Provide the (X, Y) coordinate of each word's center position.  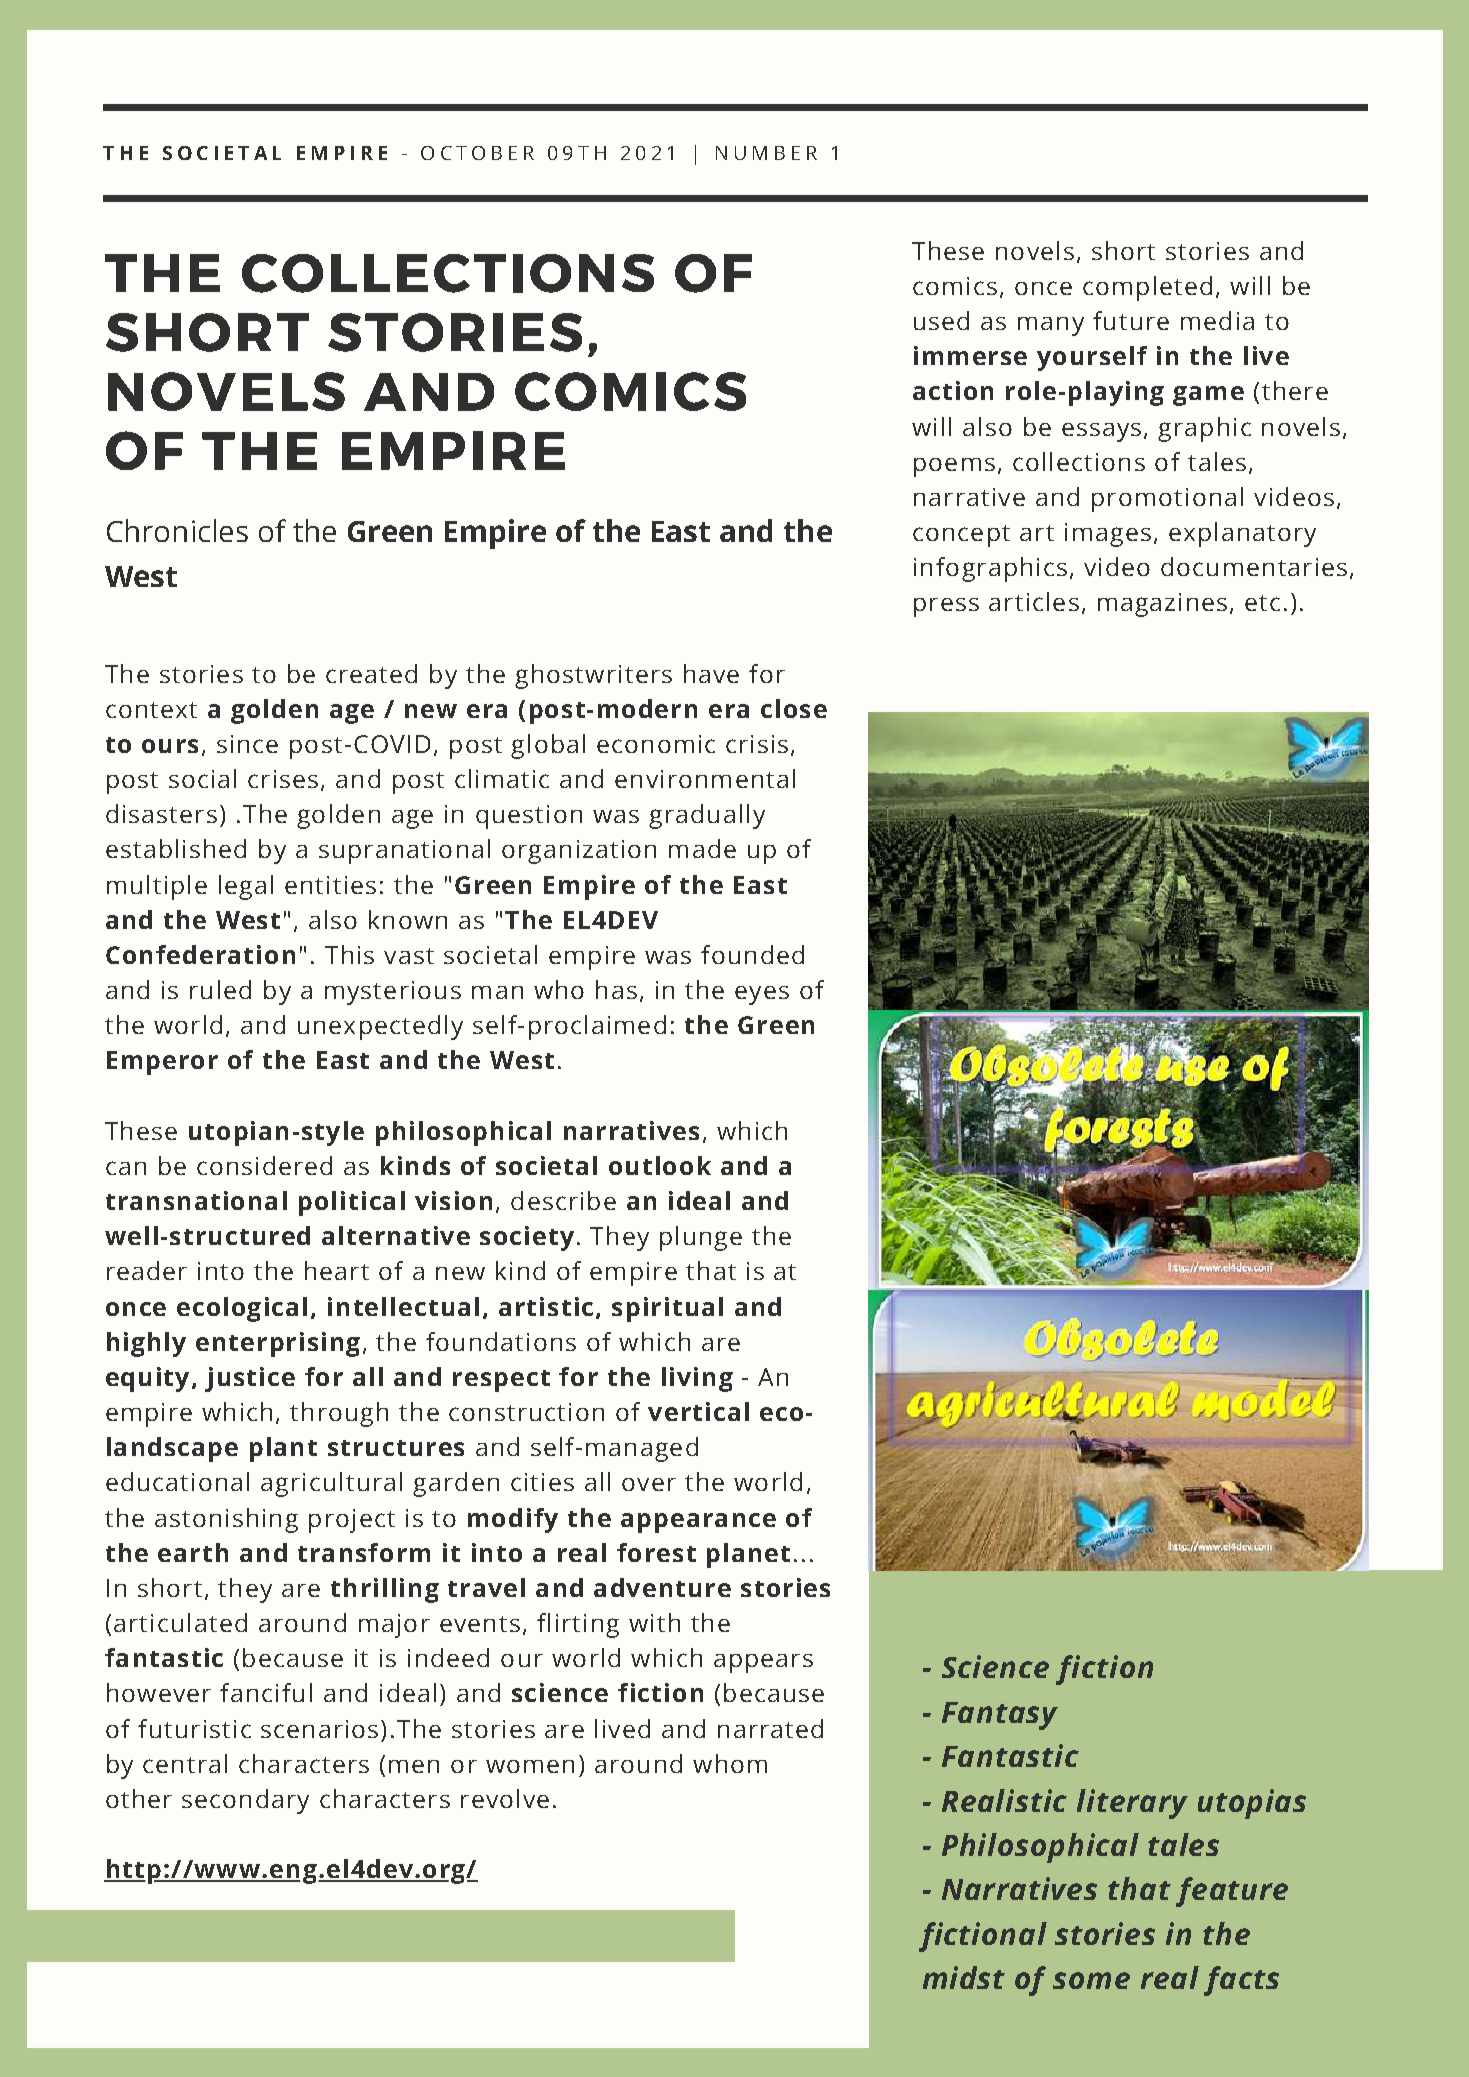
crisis (757, 744)
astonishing (226, 1520)
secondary (245, 1801)
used (941, 320)
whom (730, 1763)
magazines (1162, 605)
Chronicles (177, 530)
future (1131, 320)
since (247, 744)
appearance (698, 1523)
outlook (660, 1165)
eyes (762, 995)
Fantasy (1000, 1716)
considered (264, 1165)
